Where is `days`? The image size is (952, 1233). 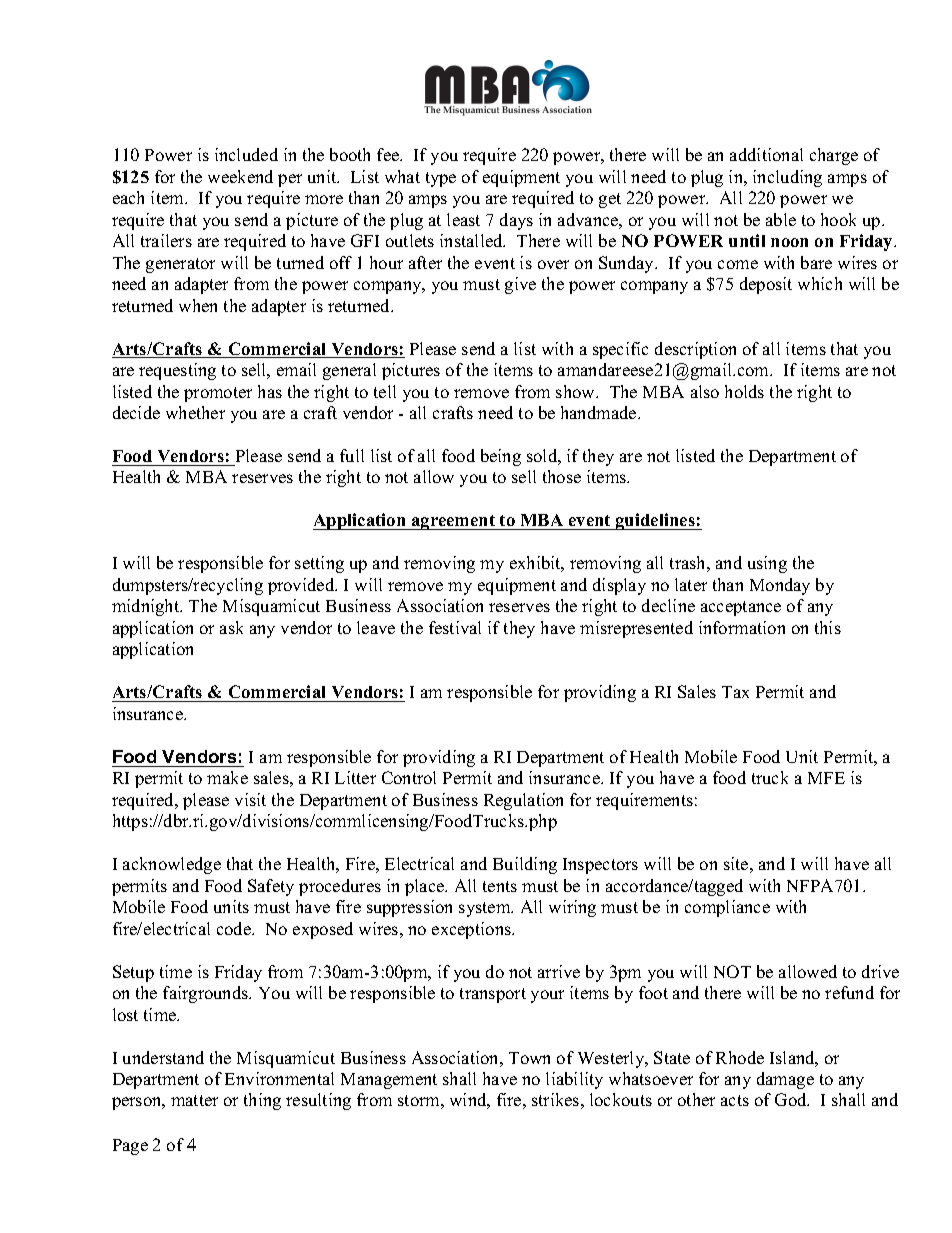
days is located at coordinates (516, 221).
